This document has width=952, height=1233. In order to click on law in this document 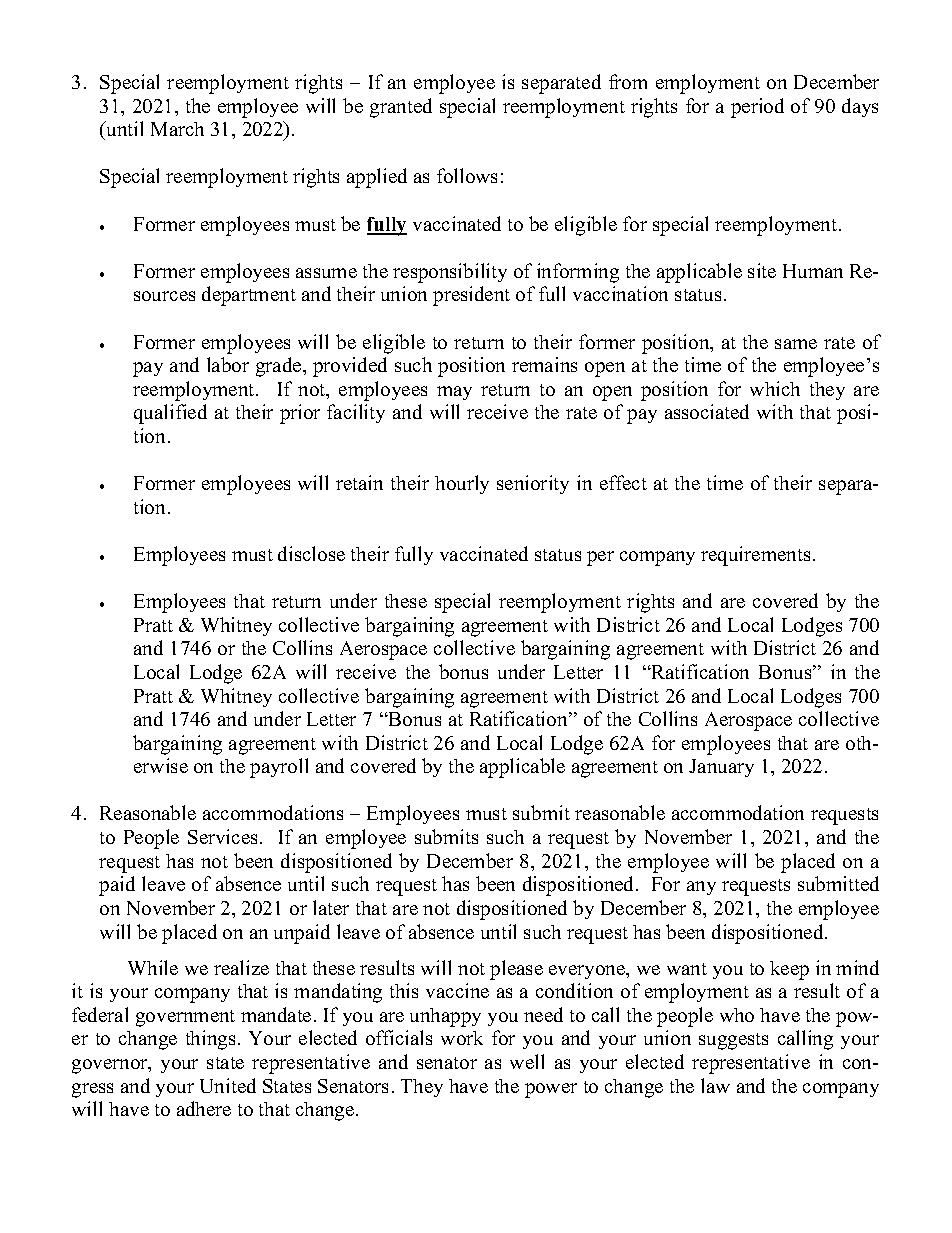, I will do `click(715, 1085)`.
